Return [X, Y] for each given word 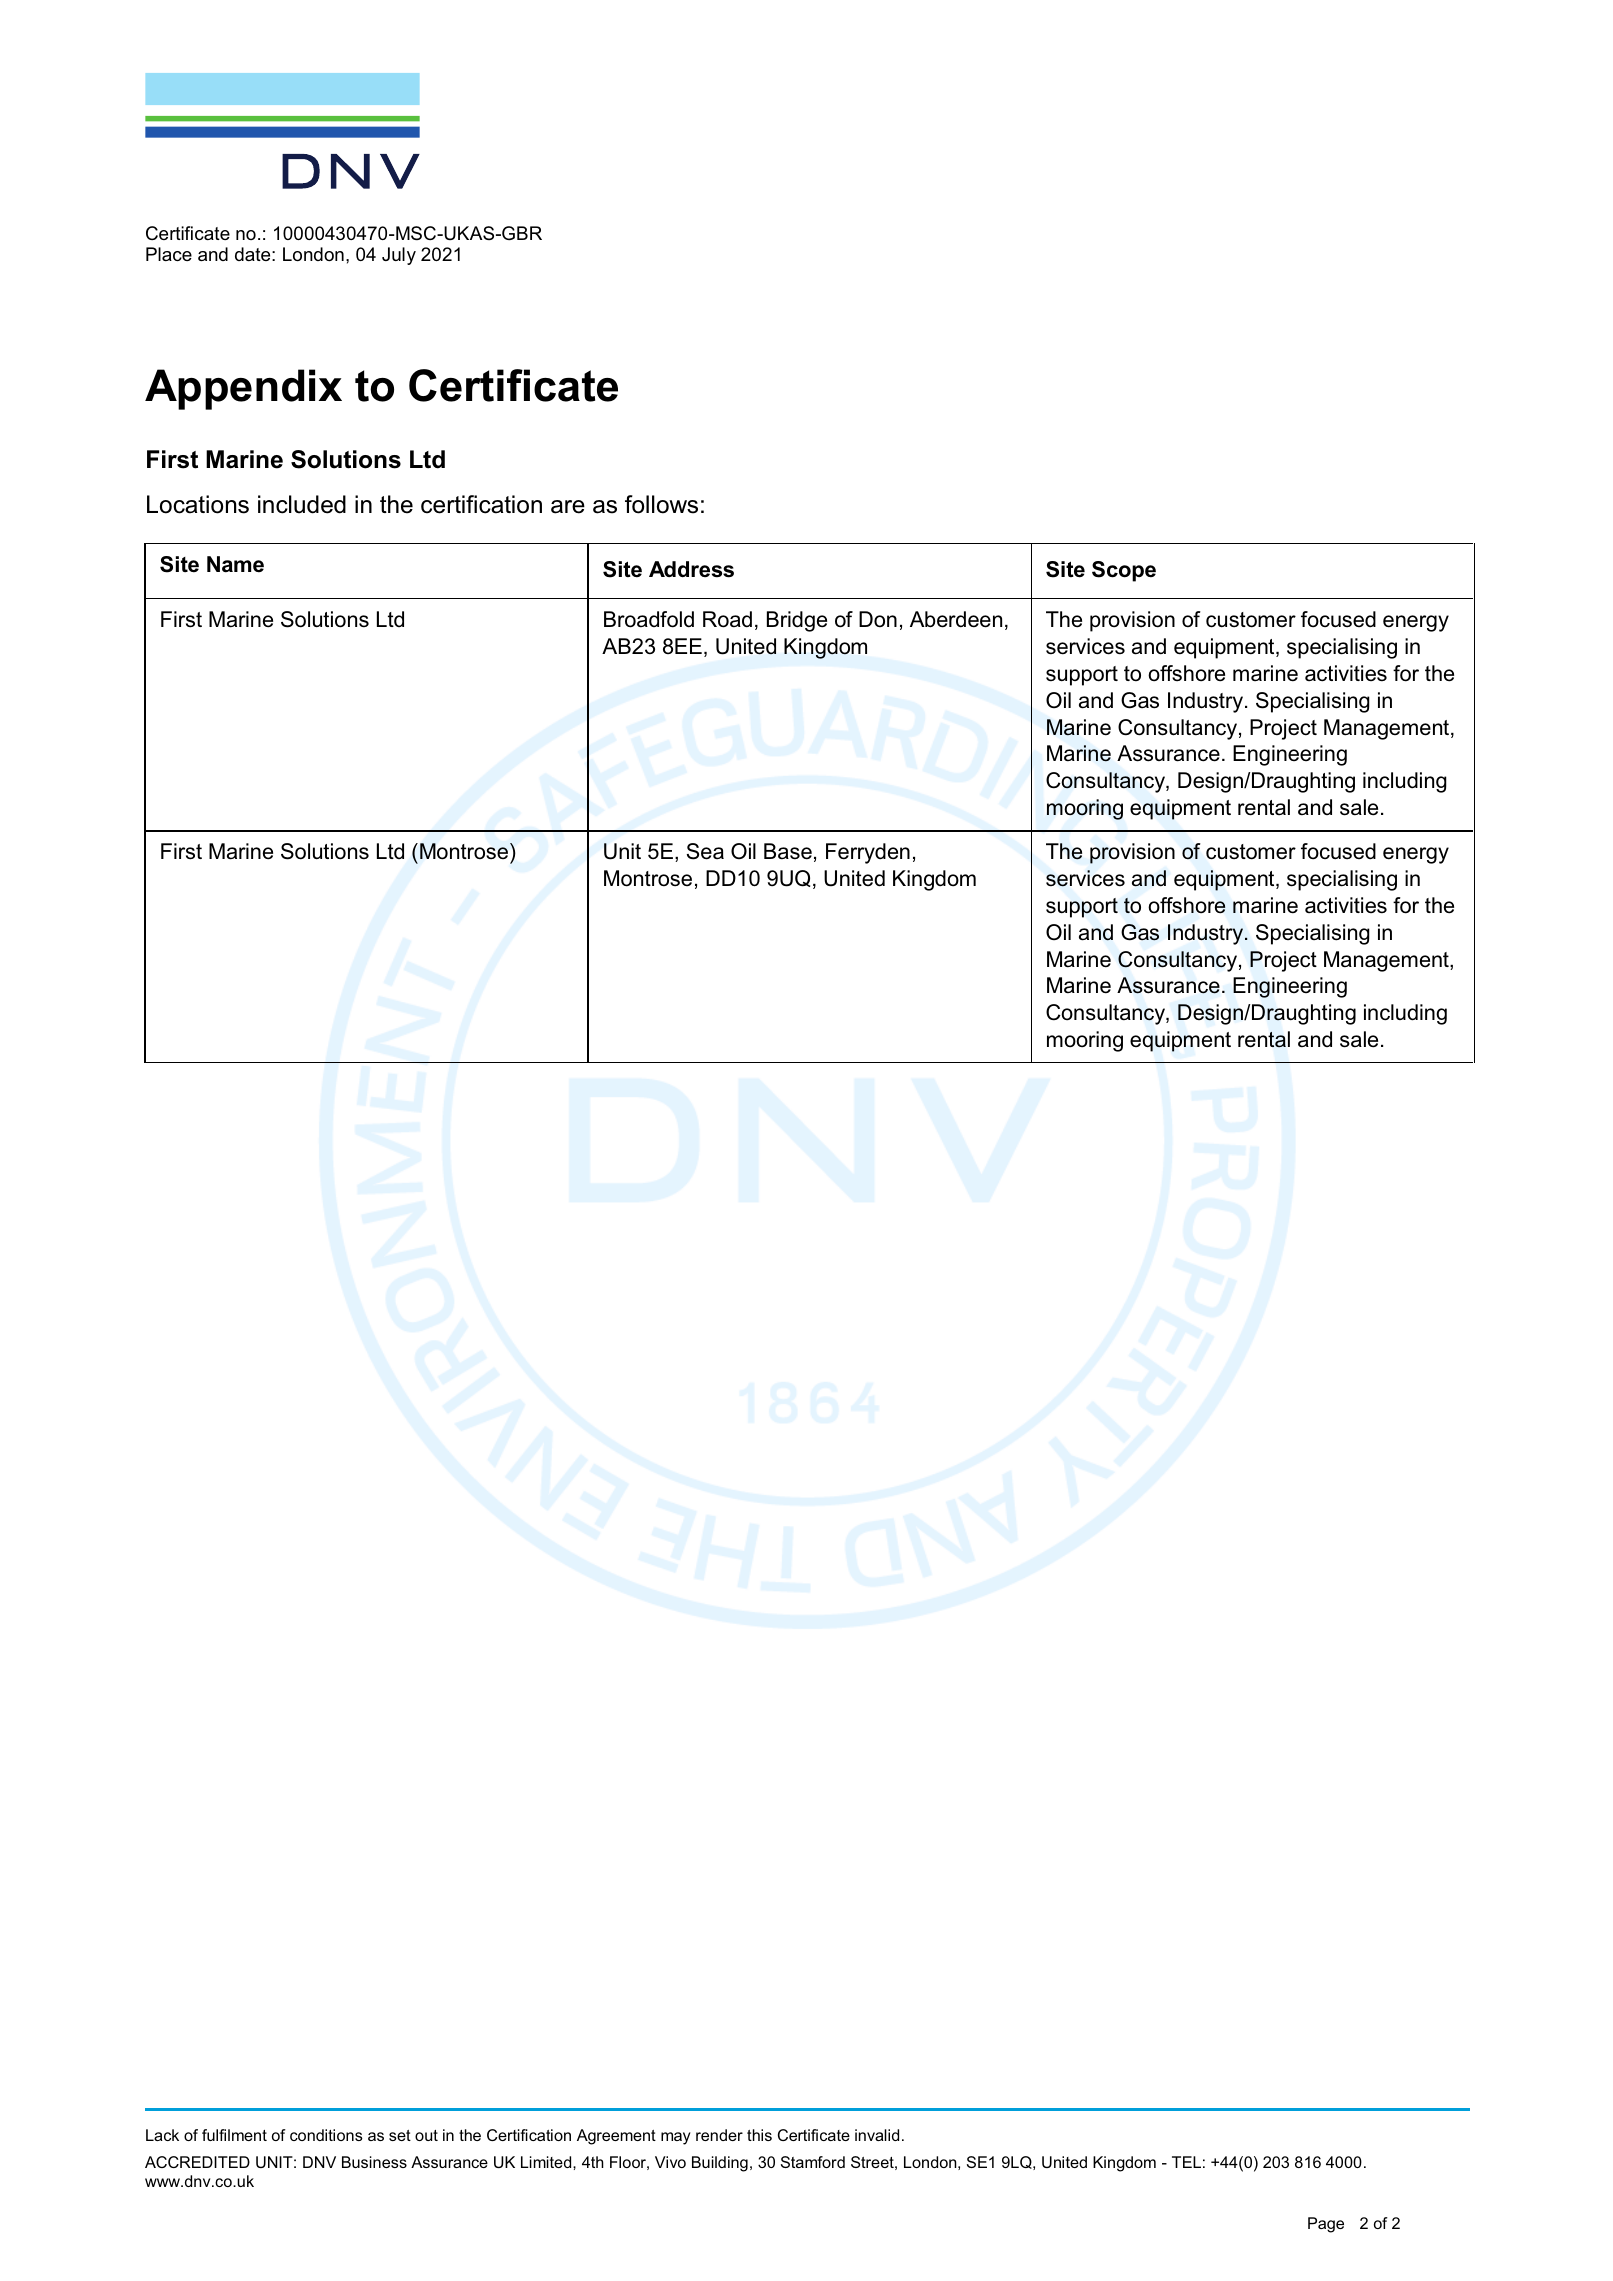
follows [661, 504]
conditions [326, 2135]
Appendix [243, 389]
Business [374, 2162]
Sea [705, 851]
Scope [1124, 571]
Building [720, 2164]
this [759, 2135]
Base [788, 851]
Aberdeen [956, 619]
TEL [1186, 2162]
